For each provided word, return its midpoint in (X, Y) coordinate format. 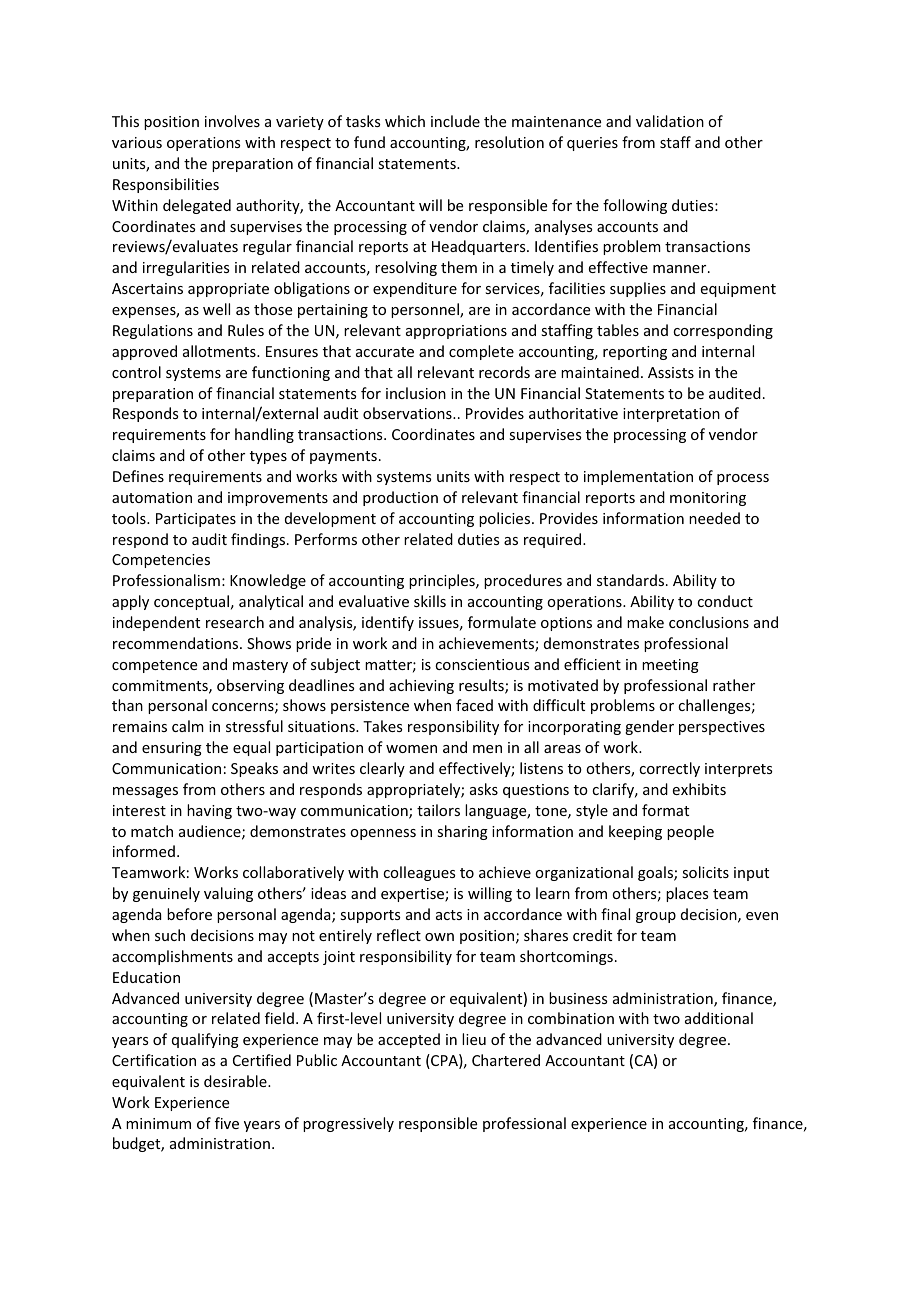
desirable (236, 1081)
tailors (438, 810)
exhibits (699, 789)
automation (152, 497)
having (209, 811)
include (455, 121)
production (400, 498)
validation (670, 121)
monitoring (708, 499)
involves (232, 121)
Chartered (506, 1060)
